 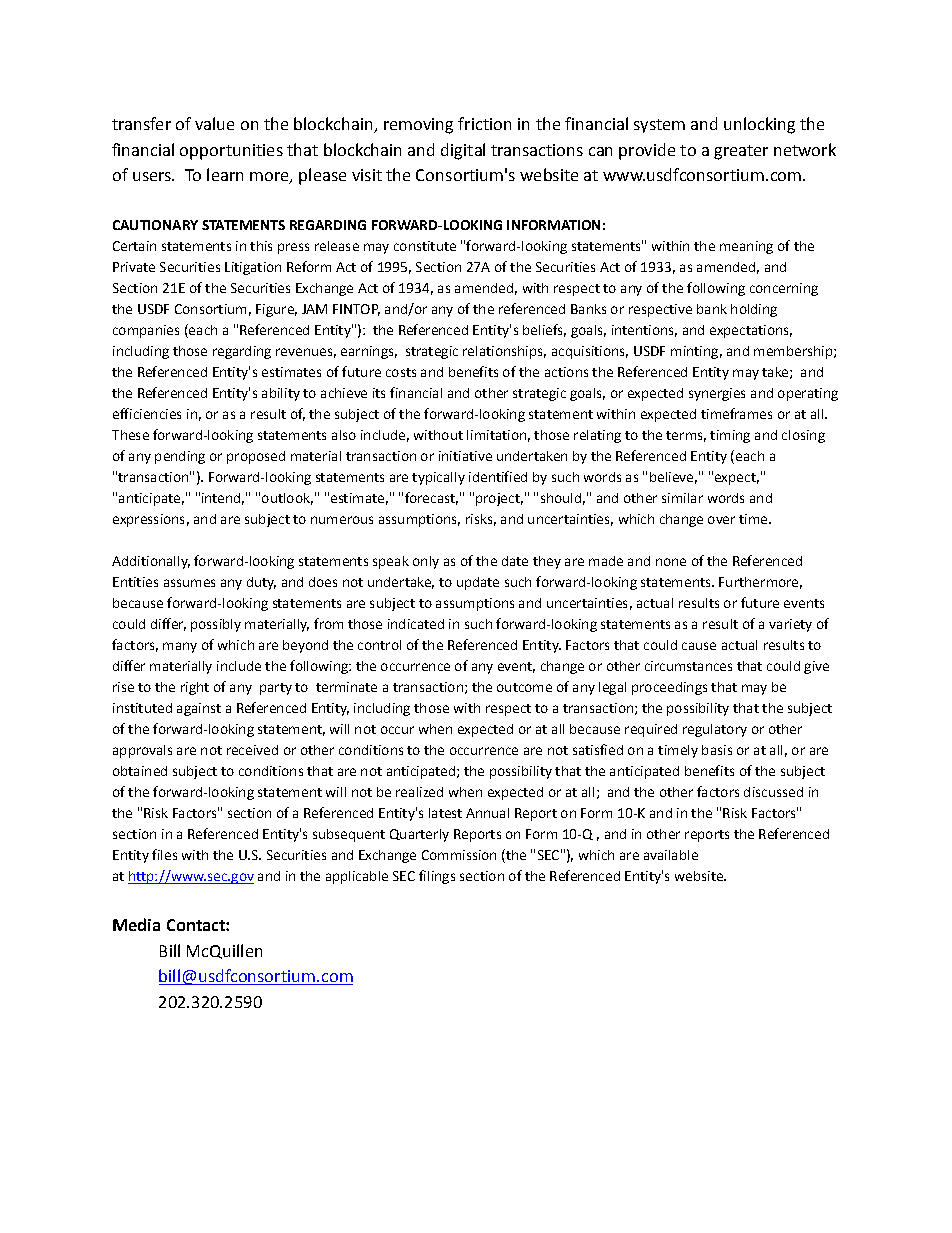 I want to click on limitation, so click(x=496, y=435).
